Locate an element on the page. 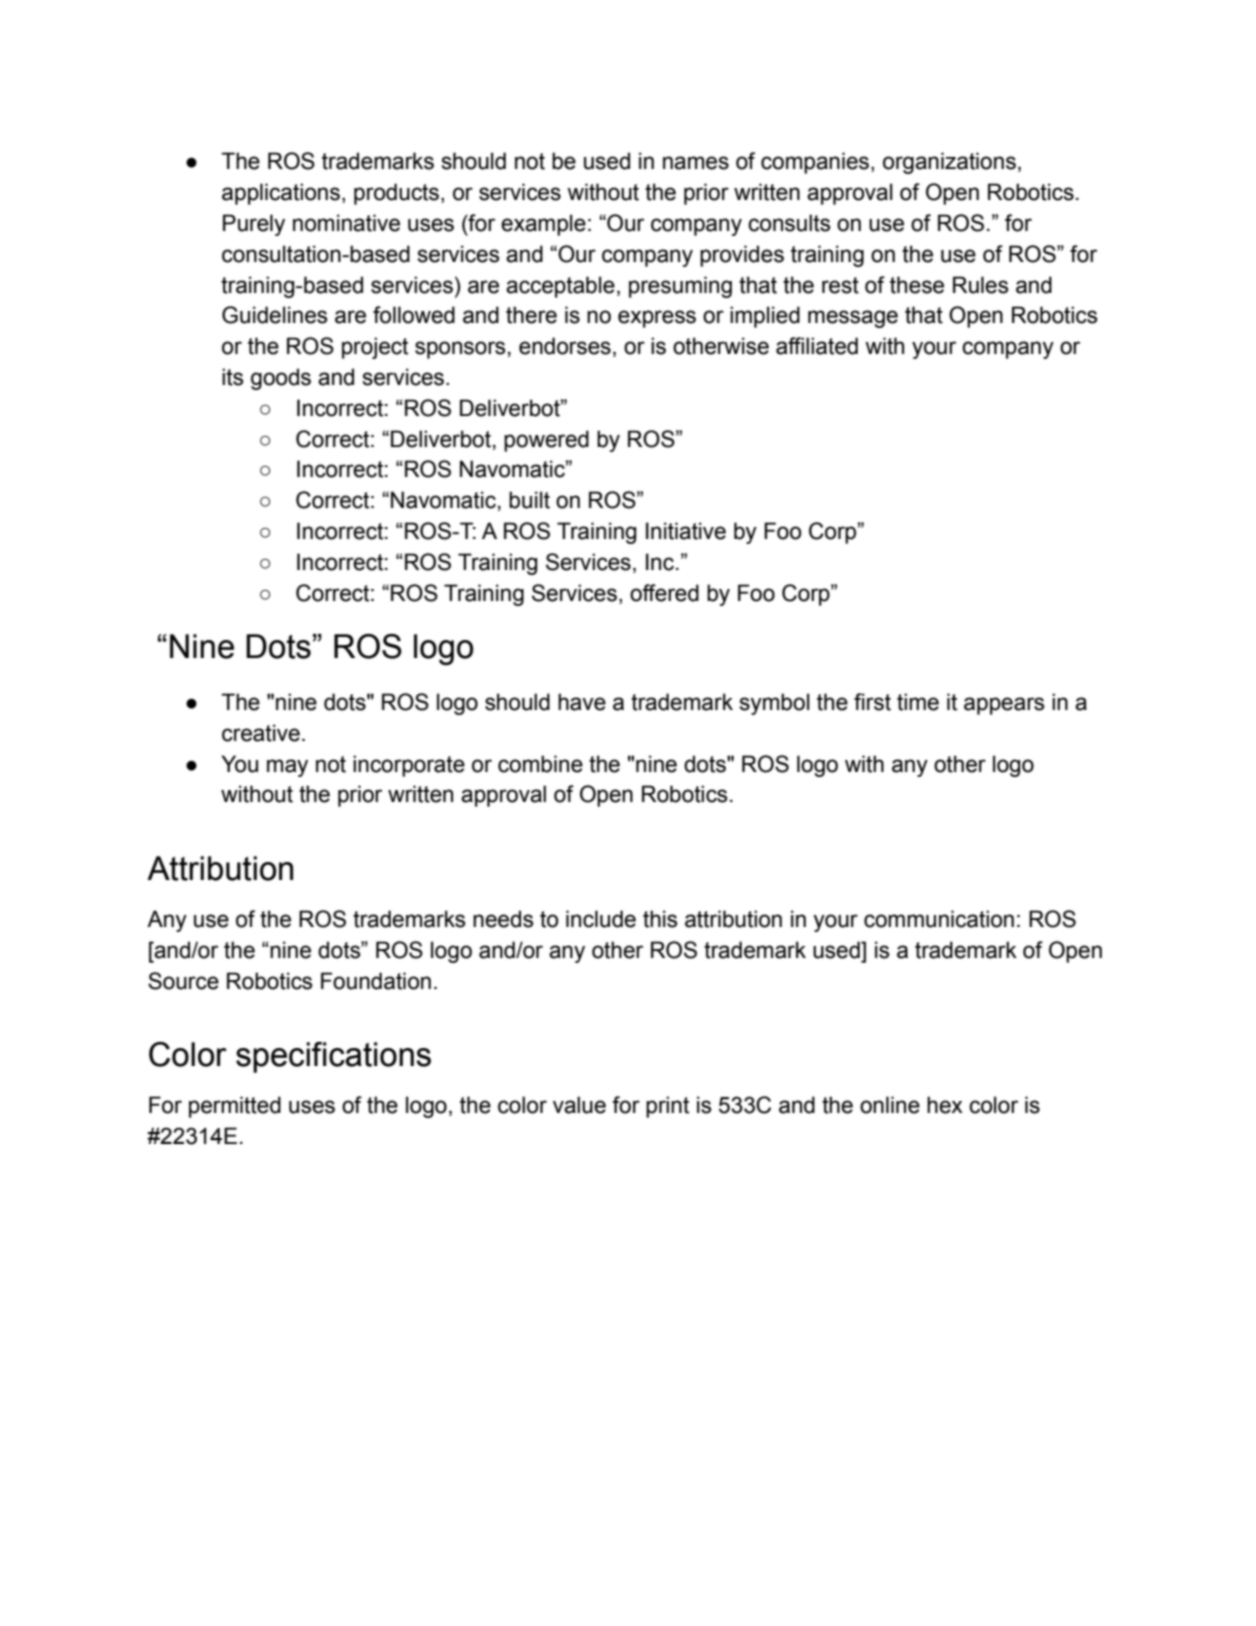 This document has height=1626, width=1256. example is located at coordinates (543, 225).
